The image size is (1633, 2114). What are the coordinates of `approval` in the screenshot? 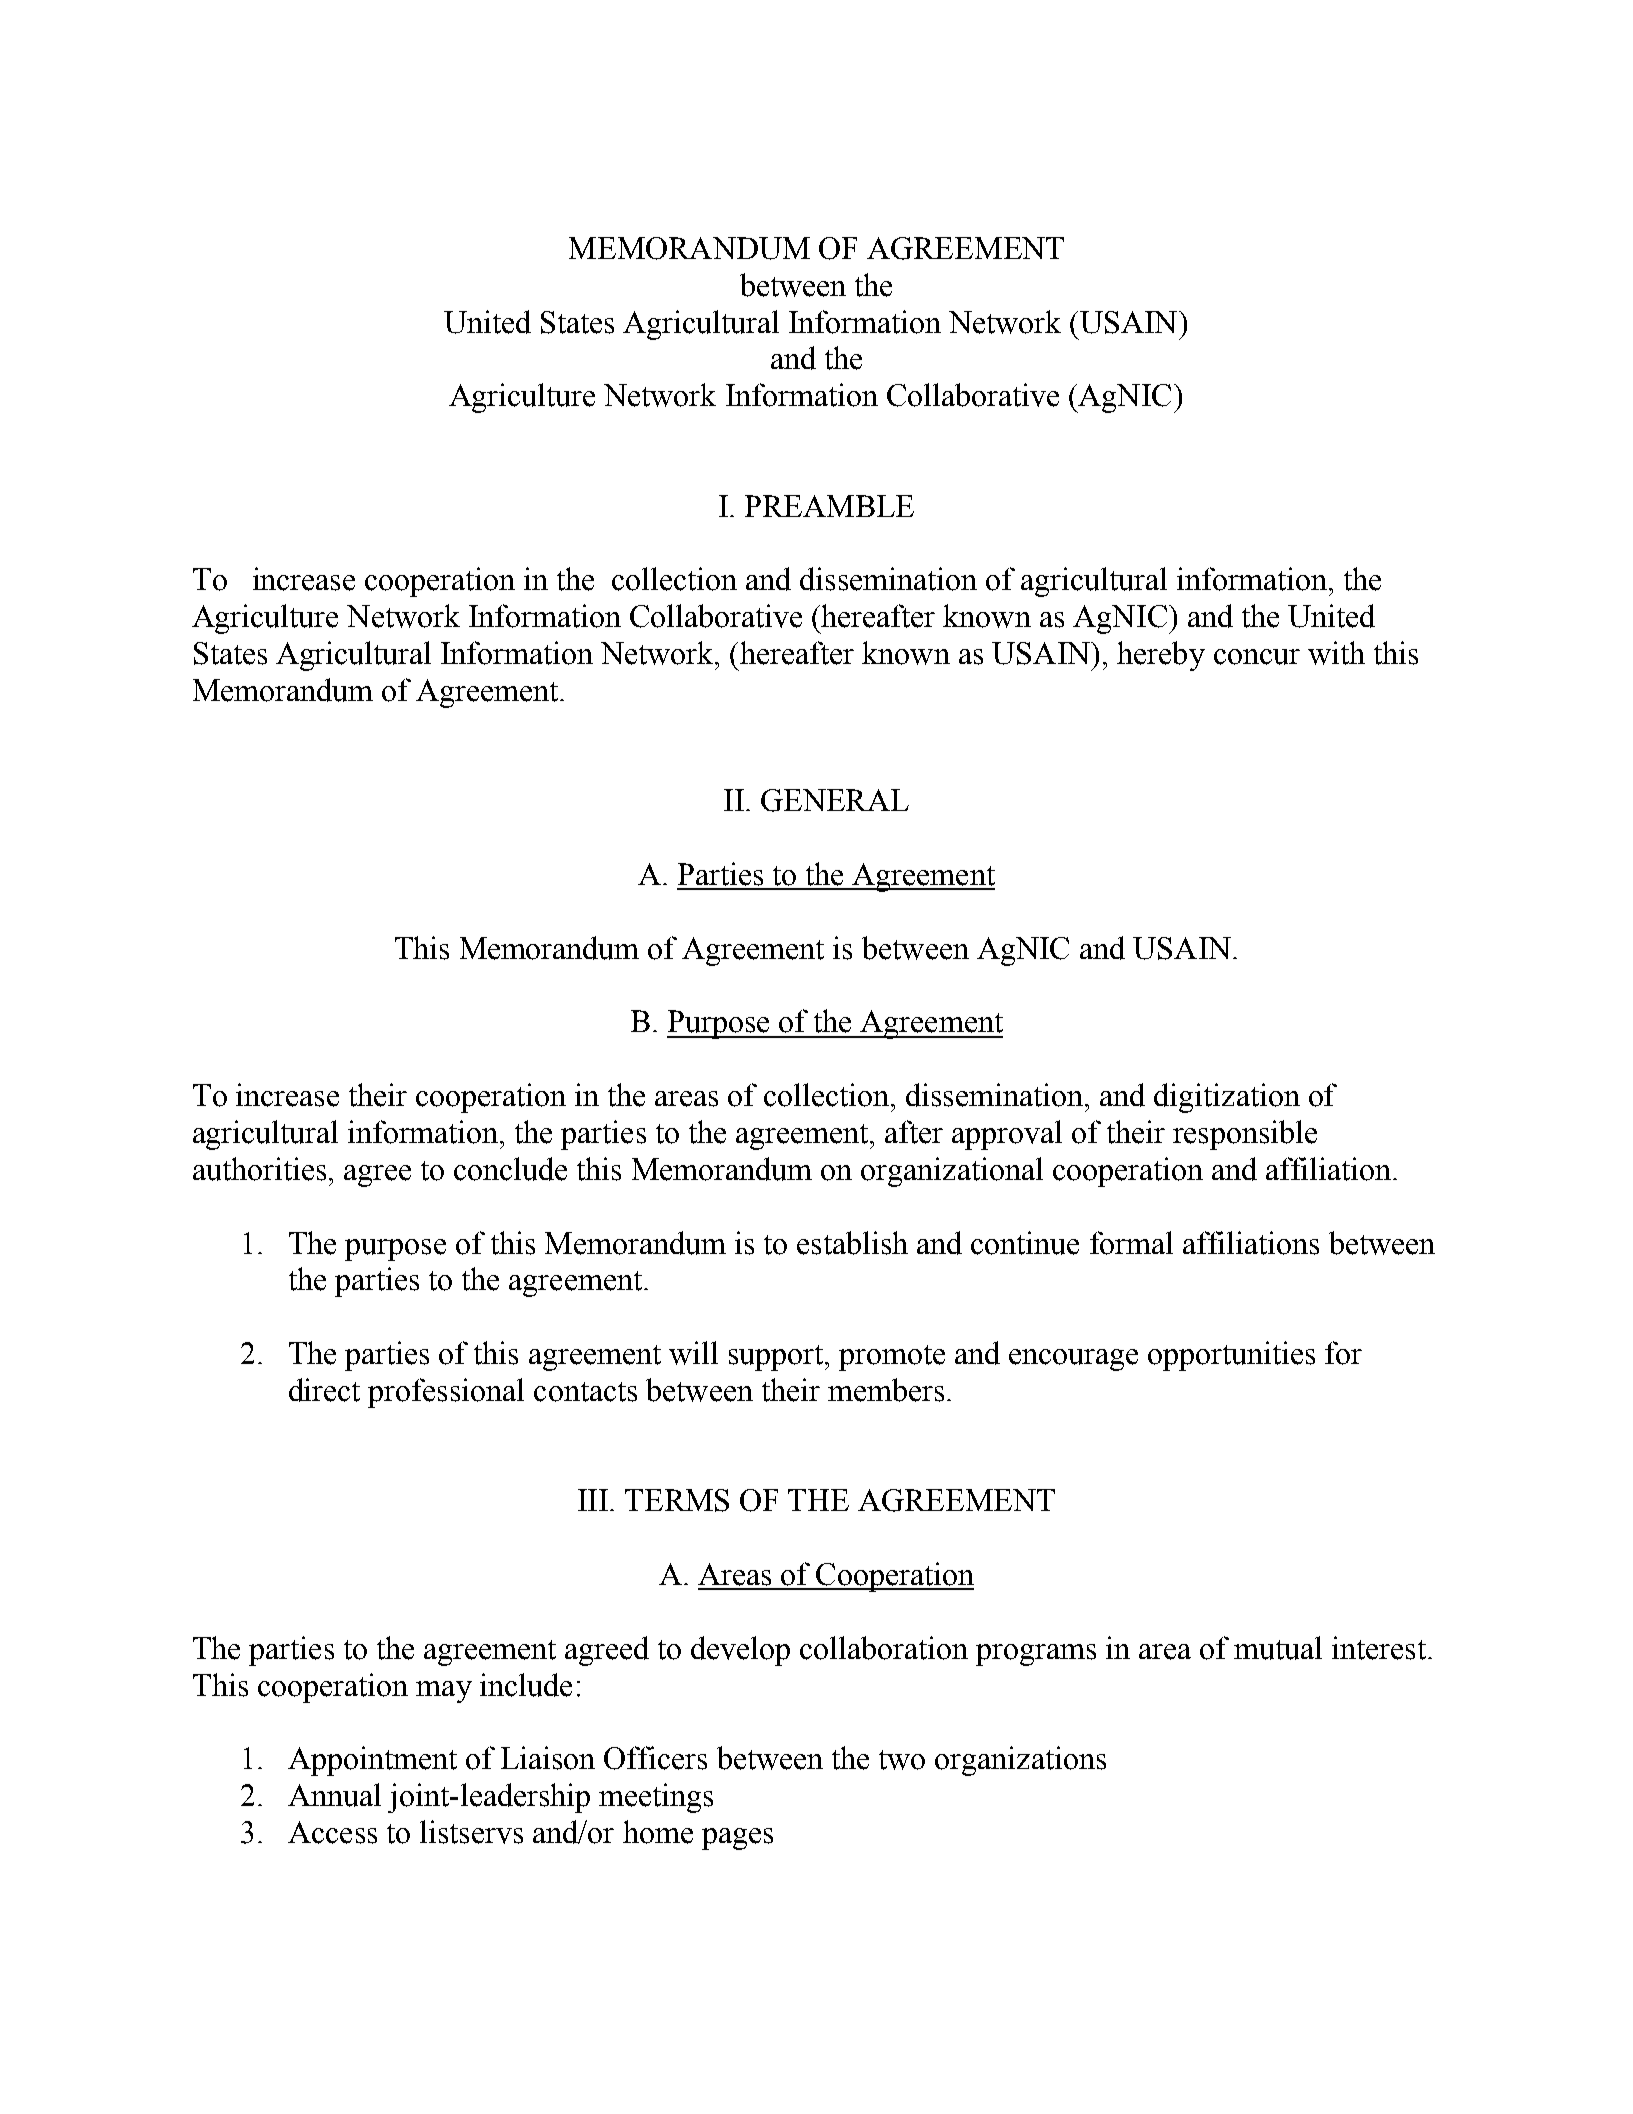 It's located at (1007, 1135).
